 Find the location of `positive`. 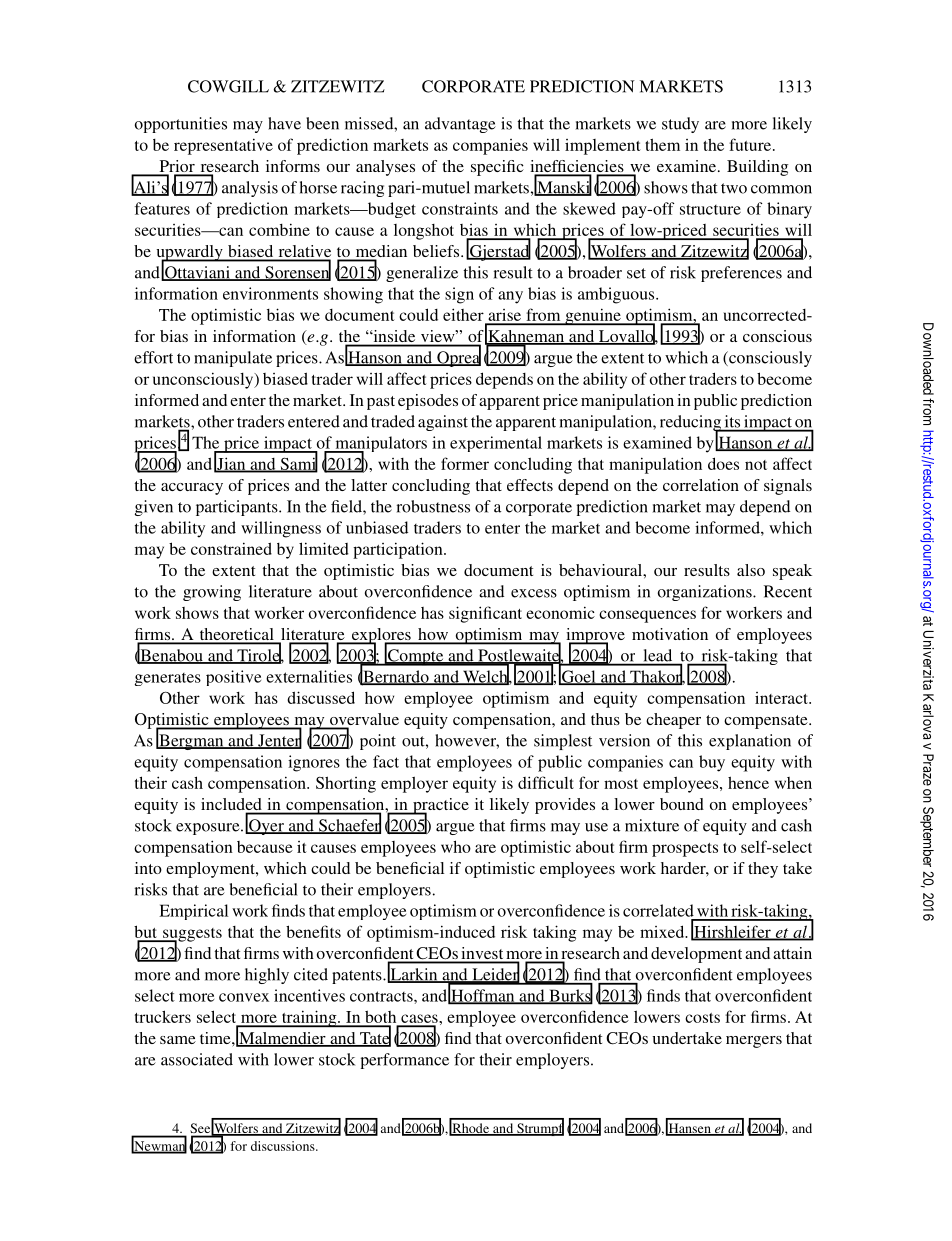

positive is located at coordinates (233, 678).
